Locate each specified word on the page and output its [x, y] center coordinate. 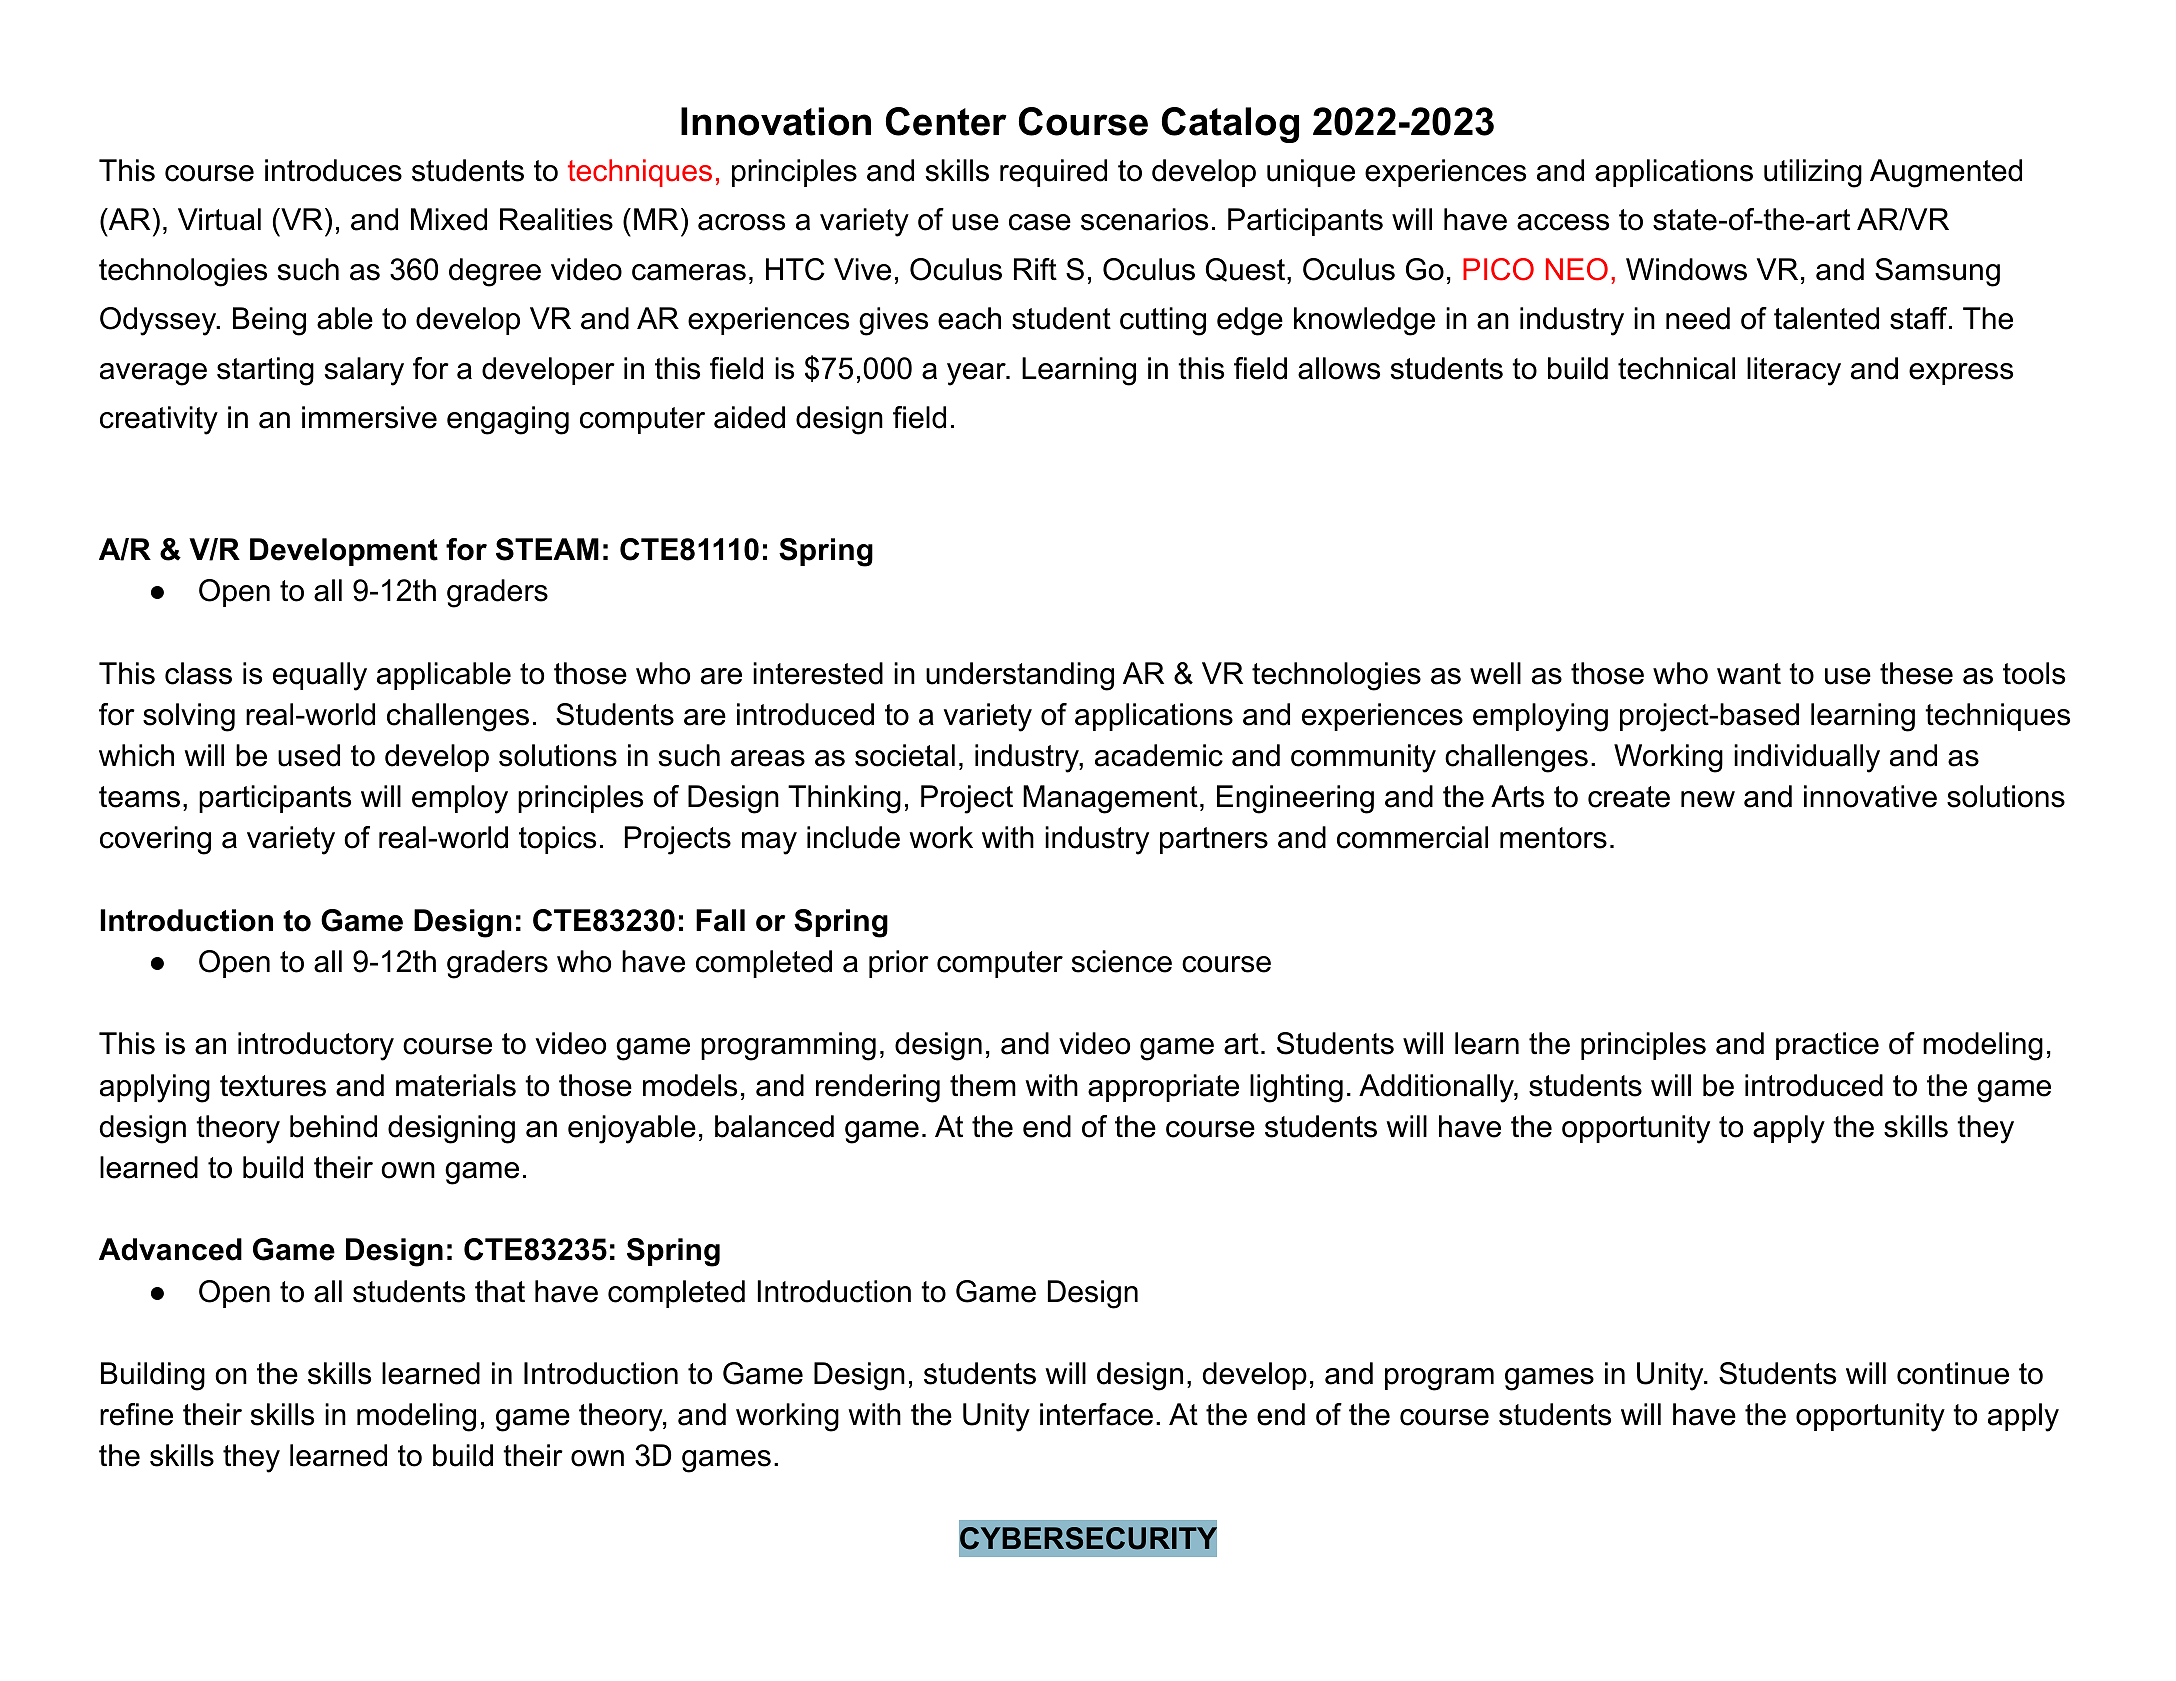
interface [1096, 1414]
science [1122, 961]
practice [1827, 1046]
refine [136, 1414]
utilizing [1813, 173]
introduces [333, 170]
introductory [316, 1046]
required [1053, 173]
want [1749, 674]
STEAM [547, 549]
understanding [1020, 676]
